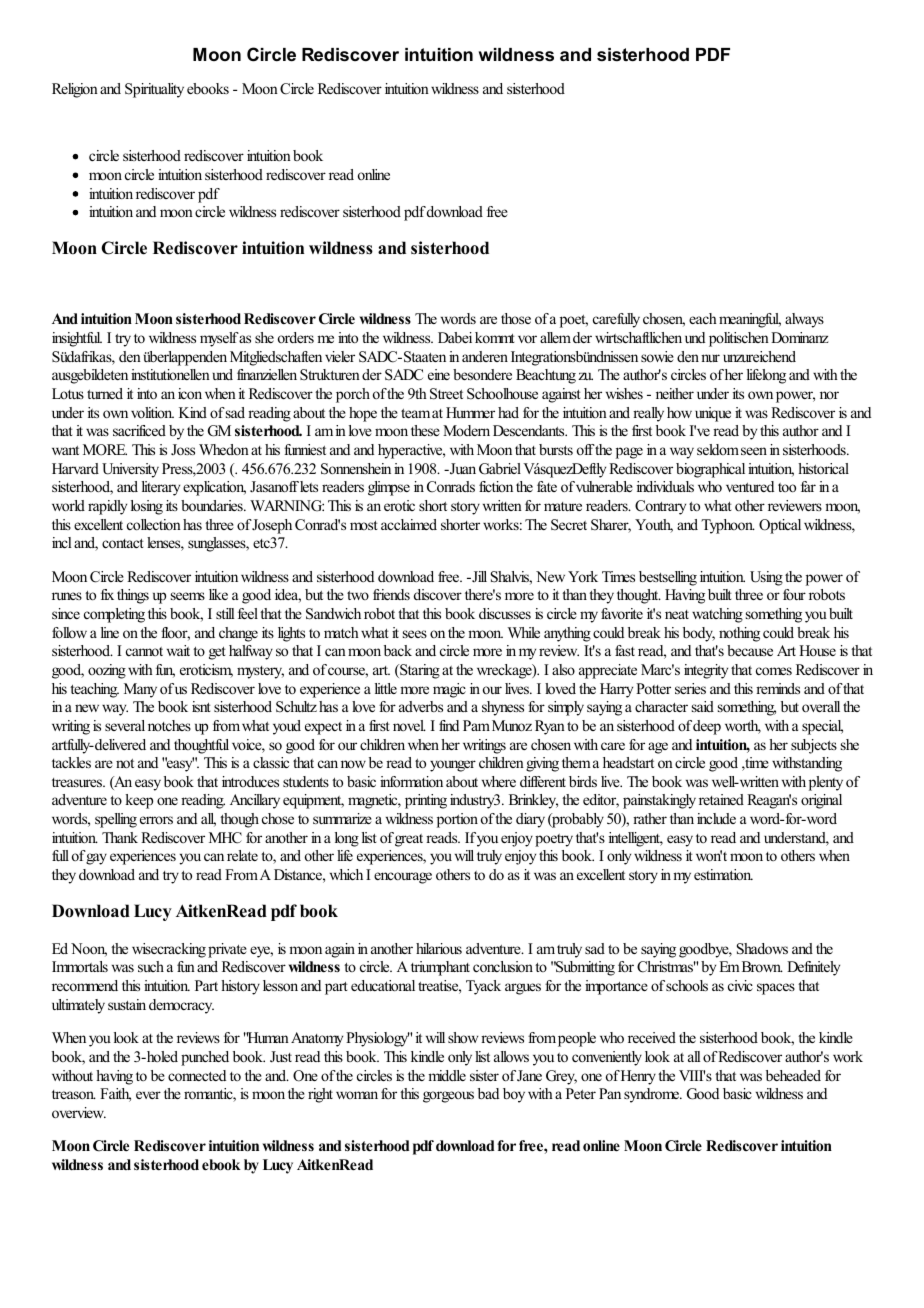  I want to click on punched, so click(205, 1058).
